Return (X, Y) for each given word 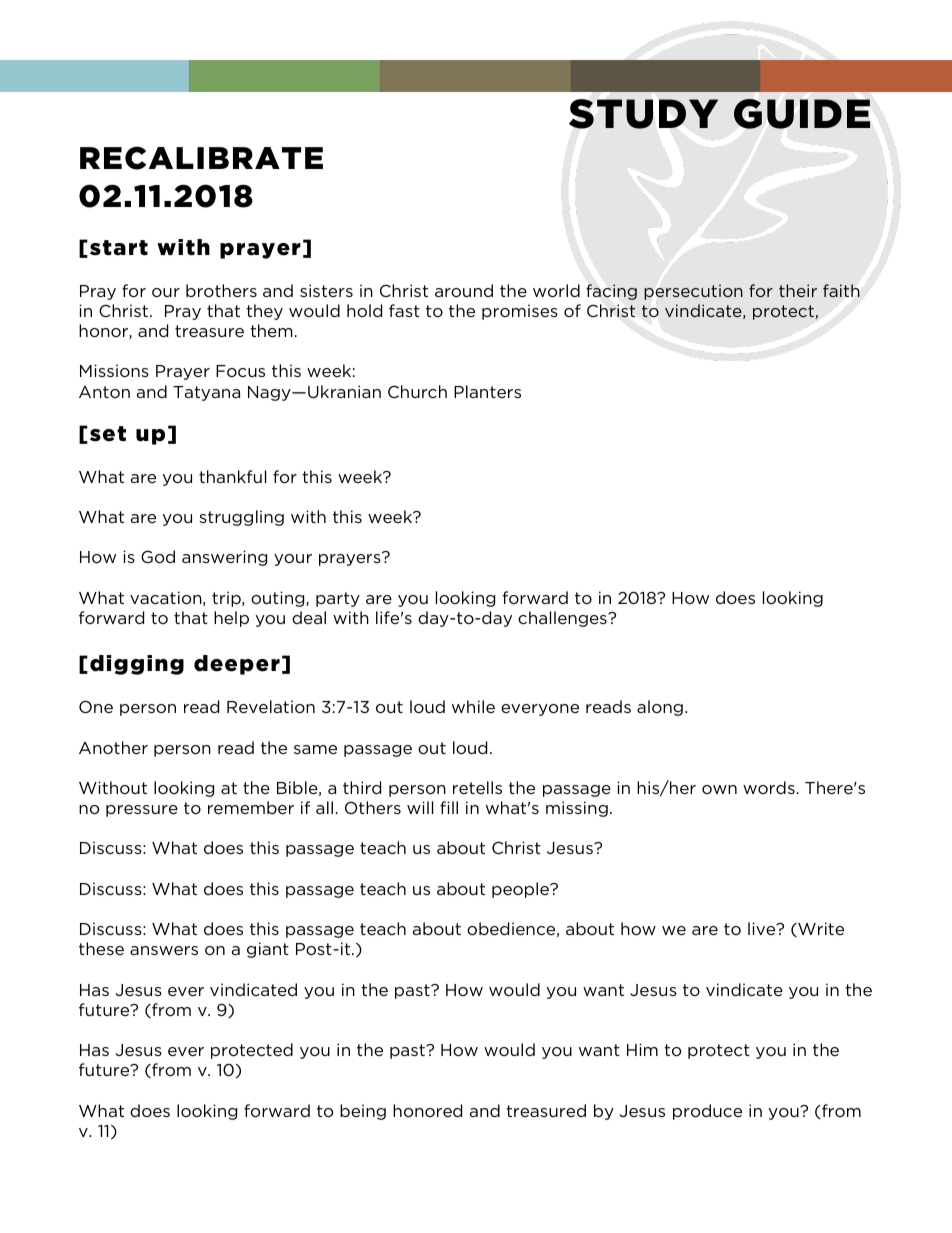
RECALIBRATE (201, 158)
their (798, 290)
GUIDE (802, 114)
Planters (487, 391)
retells (477, 787)
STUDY (643, 114)
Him (642, 1049)
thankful (232, 476)
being (363, 1112)
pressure (142, 811)
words (769, 787)
